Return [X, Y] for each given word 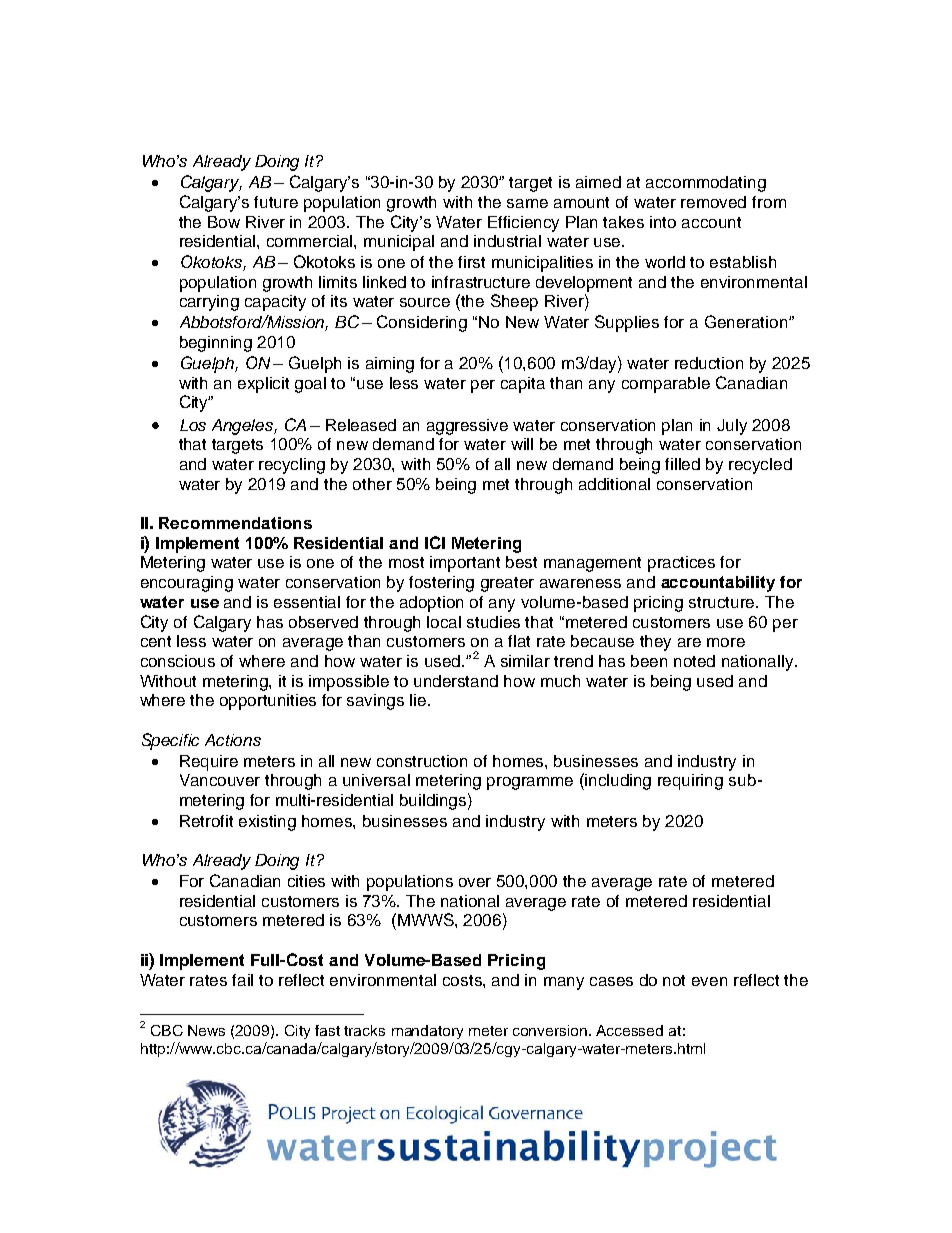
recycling [292, 466]
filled [682, 464]
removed [713, 202]
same [527, 203]
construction [422, 761]
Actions [233, 740]
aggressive [467, 427]
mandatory [427, 1032]
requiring [690, 782]
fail [242, 980]
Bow [224, 222]
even [709, 981]
